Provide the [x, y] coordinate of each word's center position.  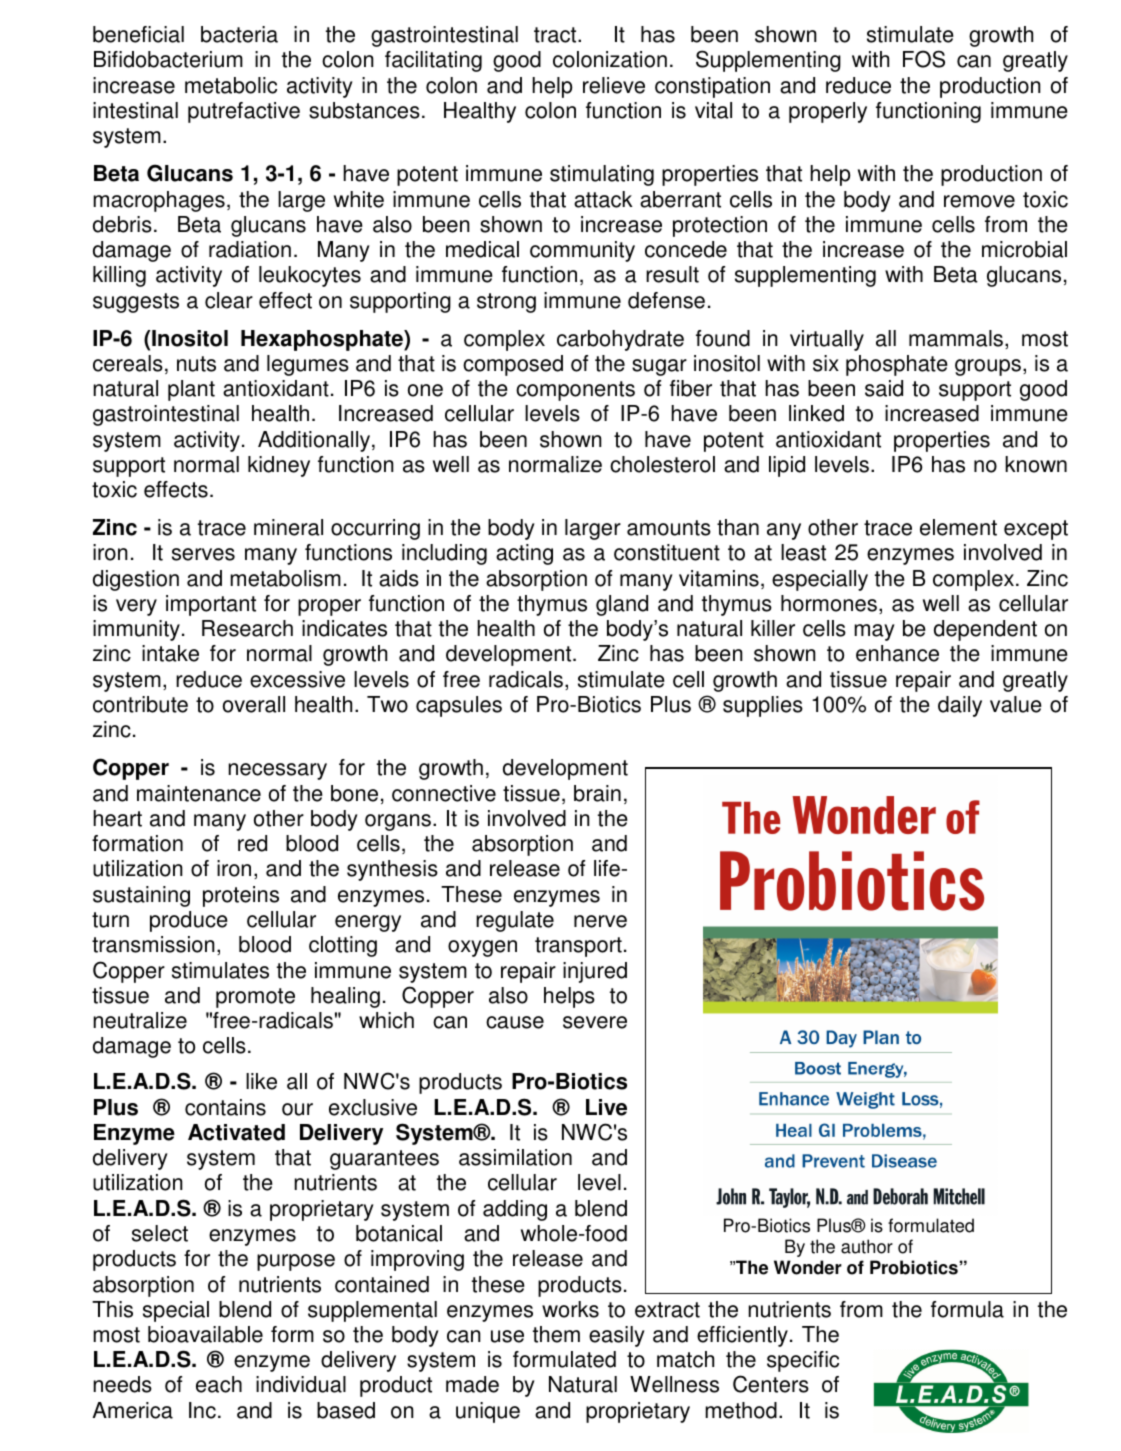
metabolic [231, 85]
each [219, 1384]
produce [189, 921]
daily [960, 706]
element [958, 527]
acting [524, 554]
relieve [614, 85]
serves [203, 554]
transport [578, 947]
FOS [924, 59]
